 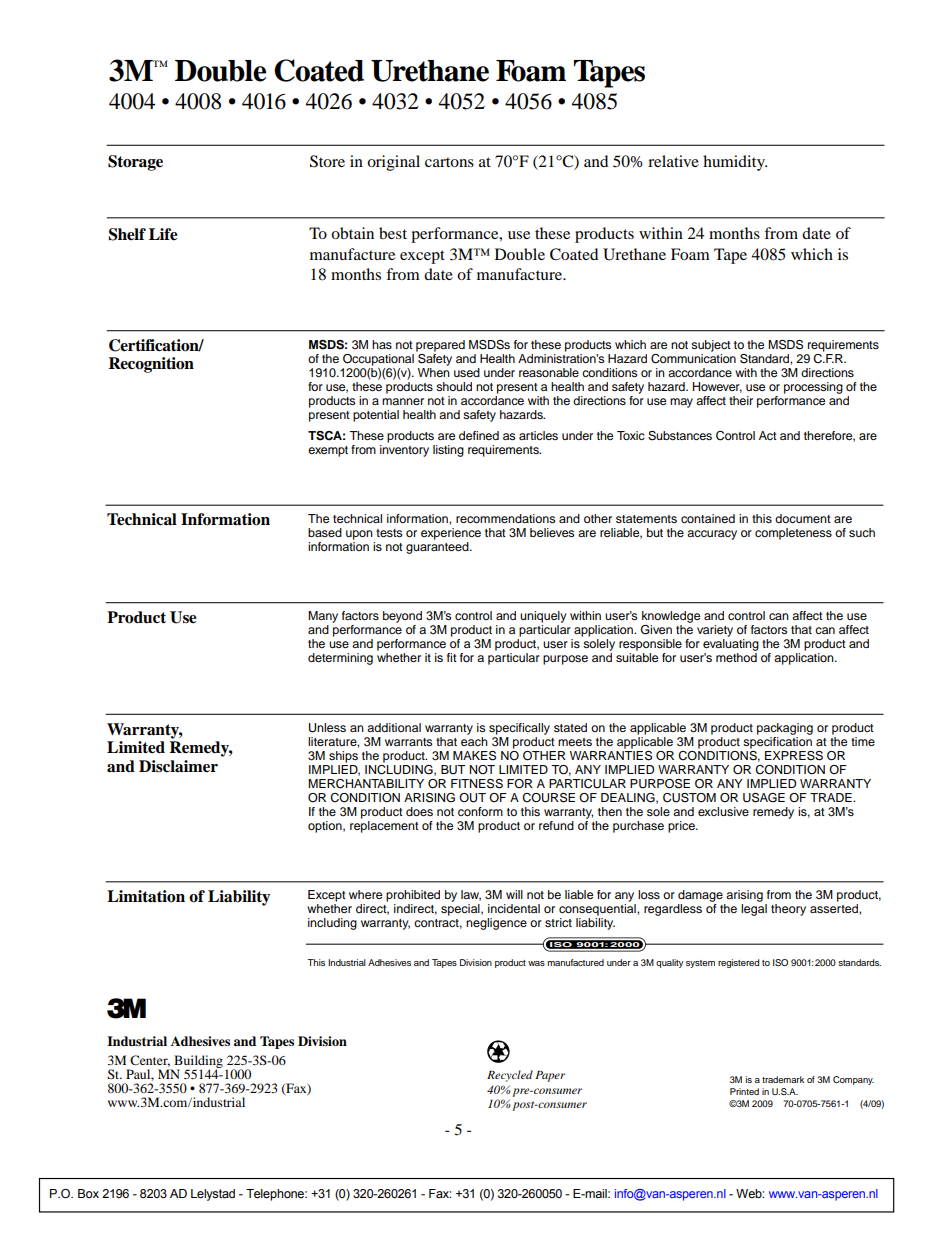 I want to click on negligence, so click(x=496, y=924).
